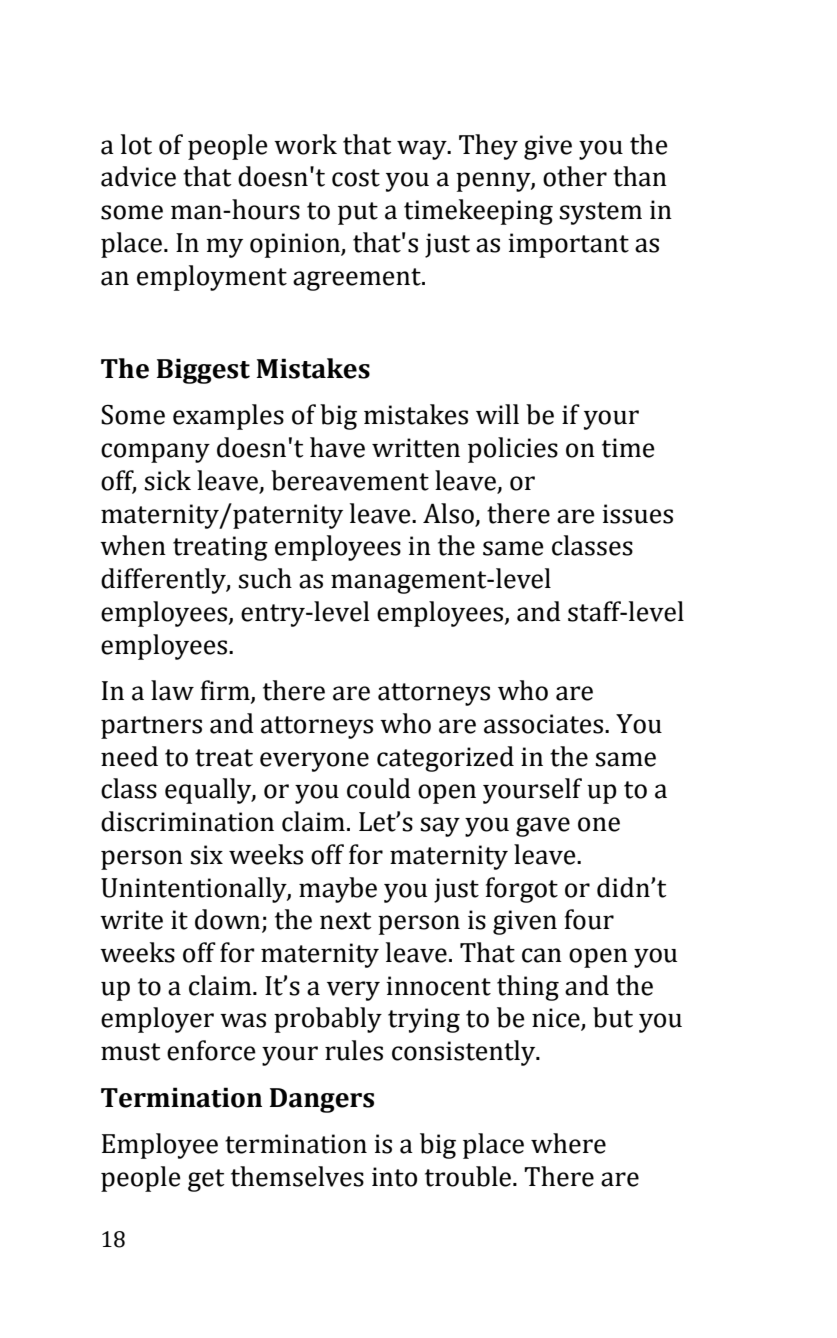 This page has height=1338, width=837. What do you see at coordinates (637, 514) in the page?
I see `issues` at bounding box center [637, 514].
